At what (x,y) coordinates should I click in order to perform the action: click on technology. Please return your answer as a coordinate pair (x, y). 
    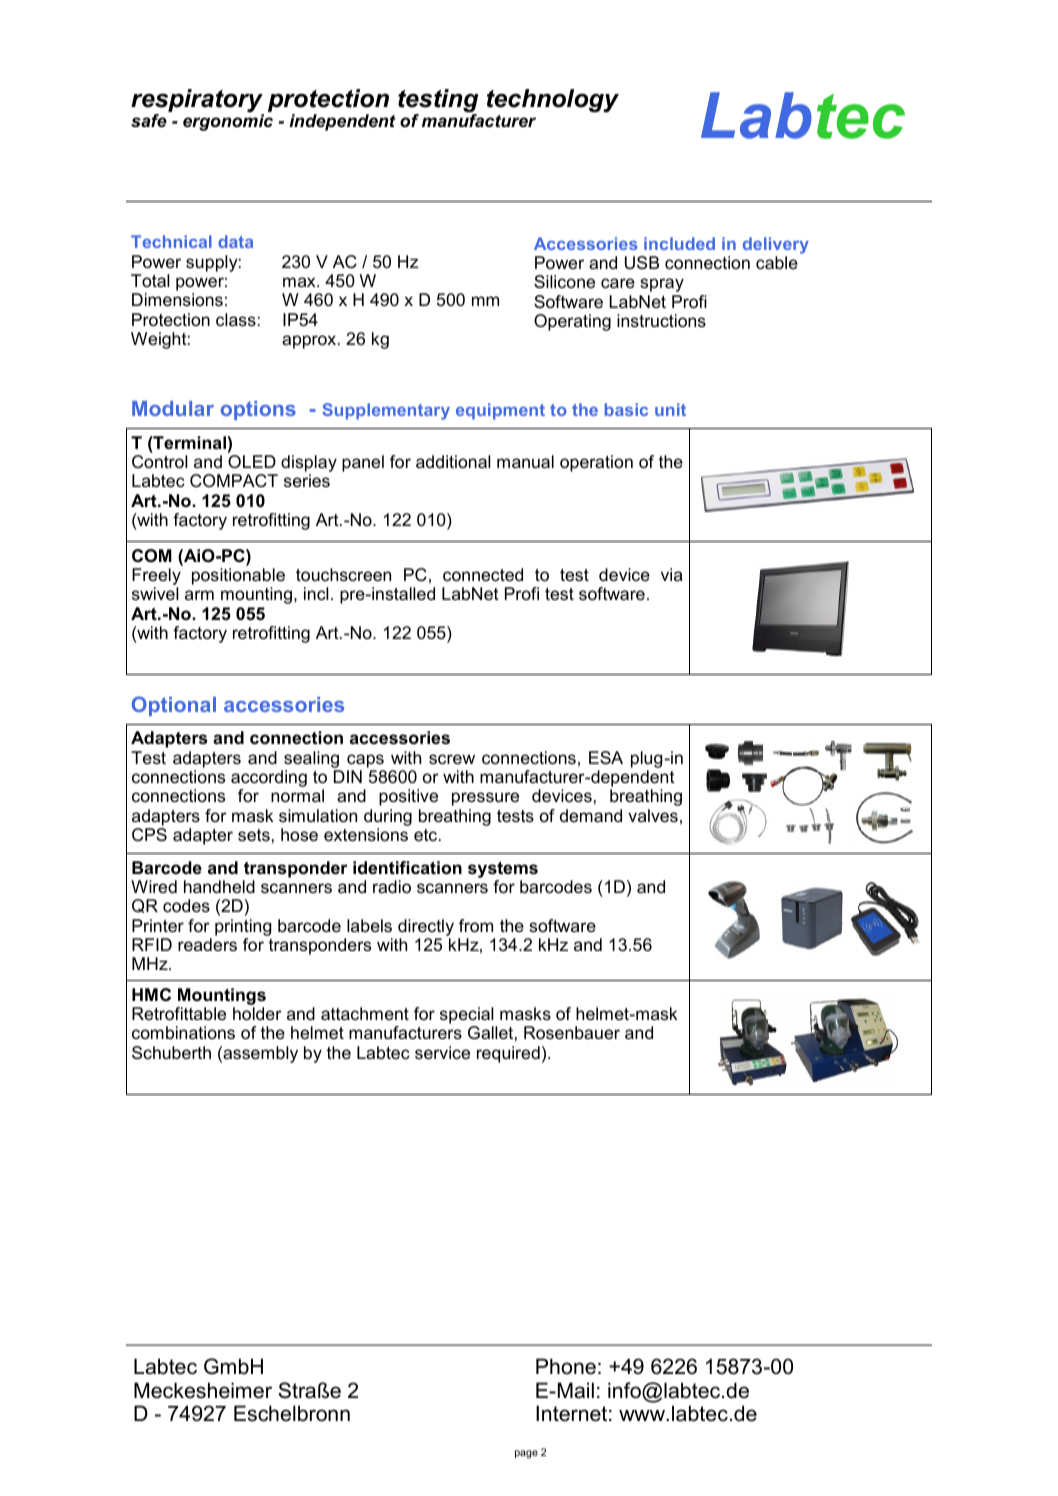
    Looking at the image, I should click on (553, 101).
